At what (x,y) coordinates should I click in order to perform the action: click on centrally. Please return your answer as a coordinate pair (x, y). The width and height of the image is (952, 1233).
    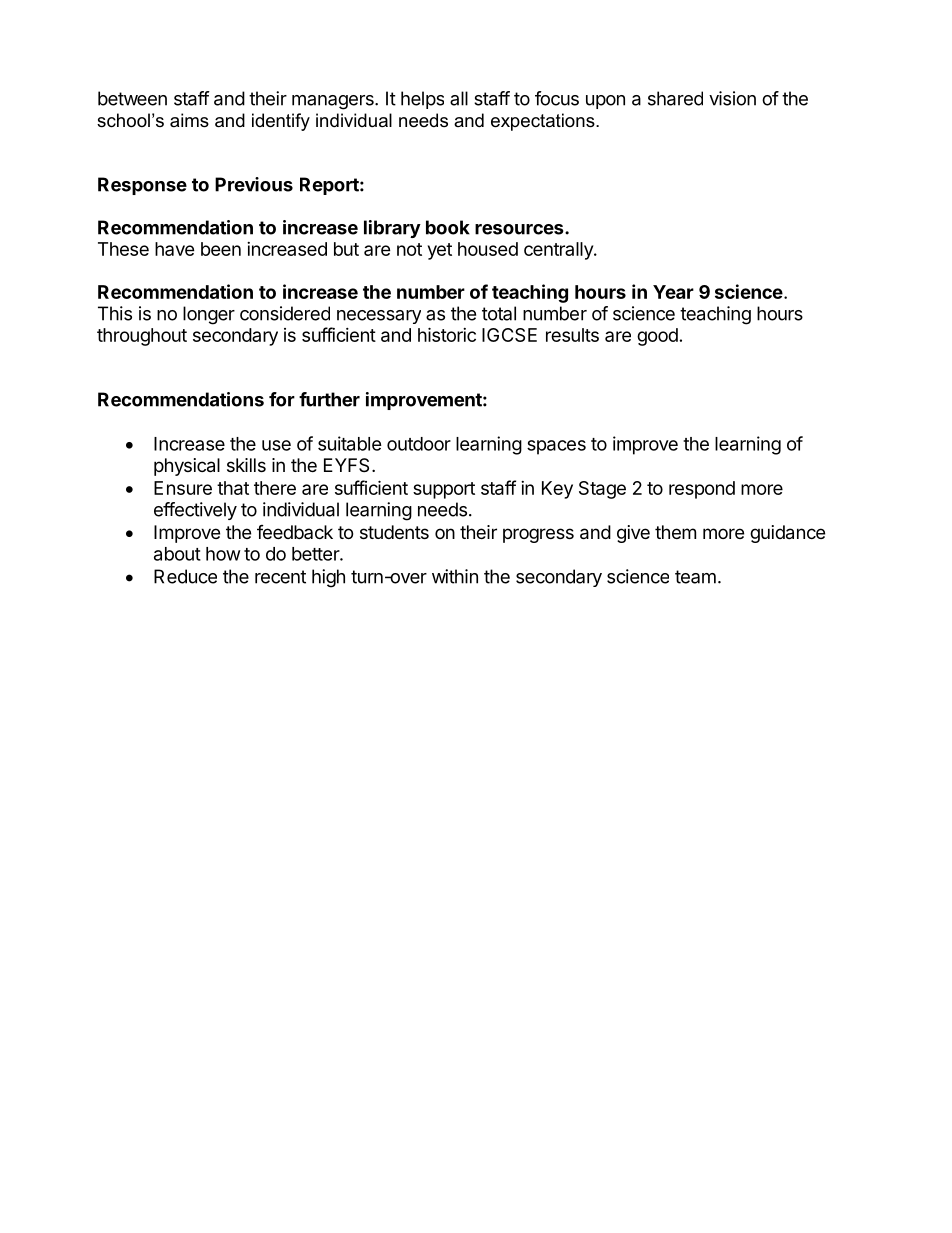
    Looking at the image, I should click on (559, 251).
